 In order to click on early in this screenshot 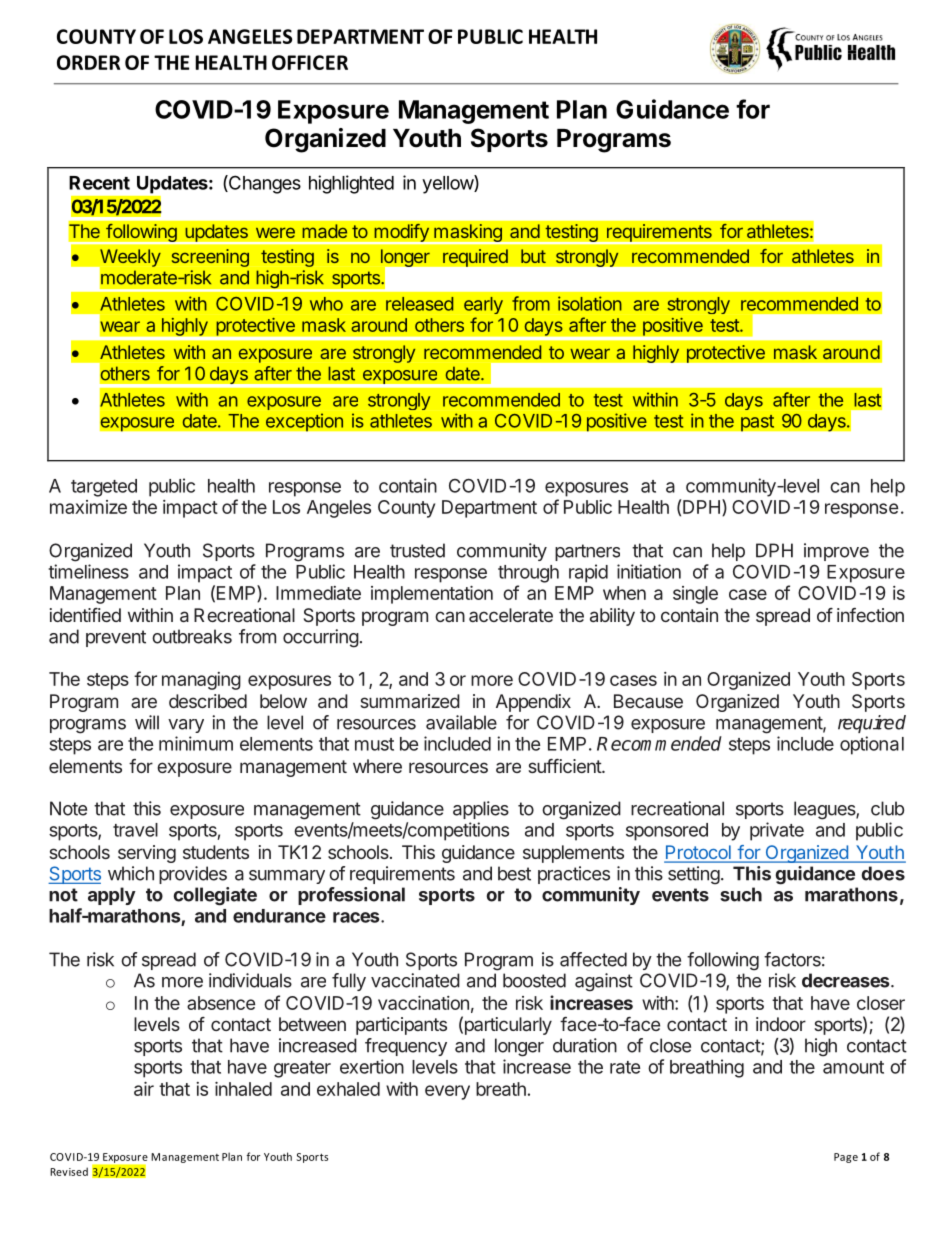, I will do `click(483, 305)`.
